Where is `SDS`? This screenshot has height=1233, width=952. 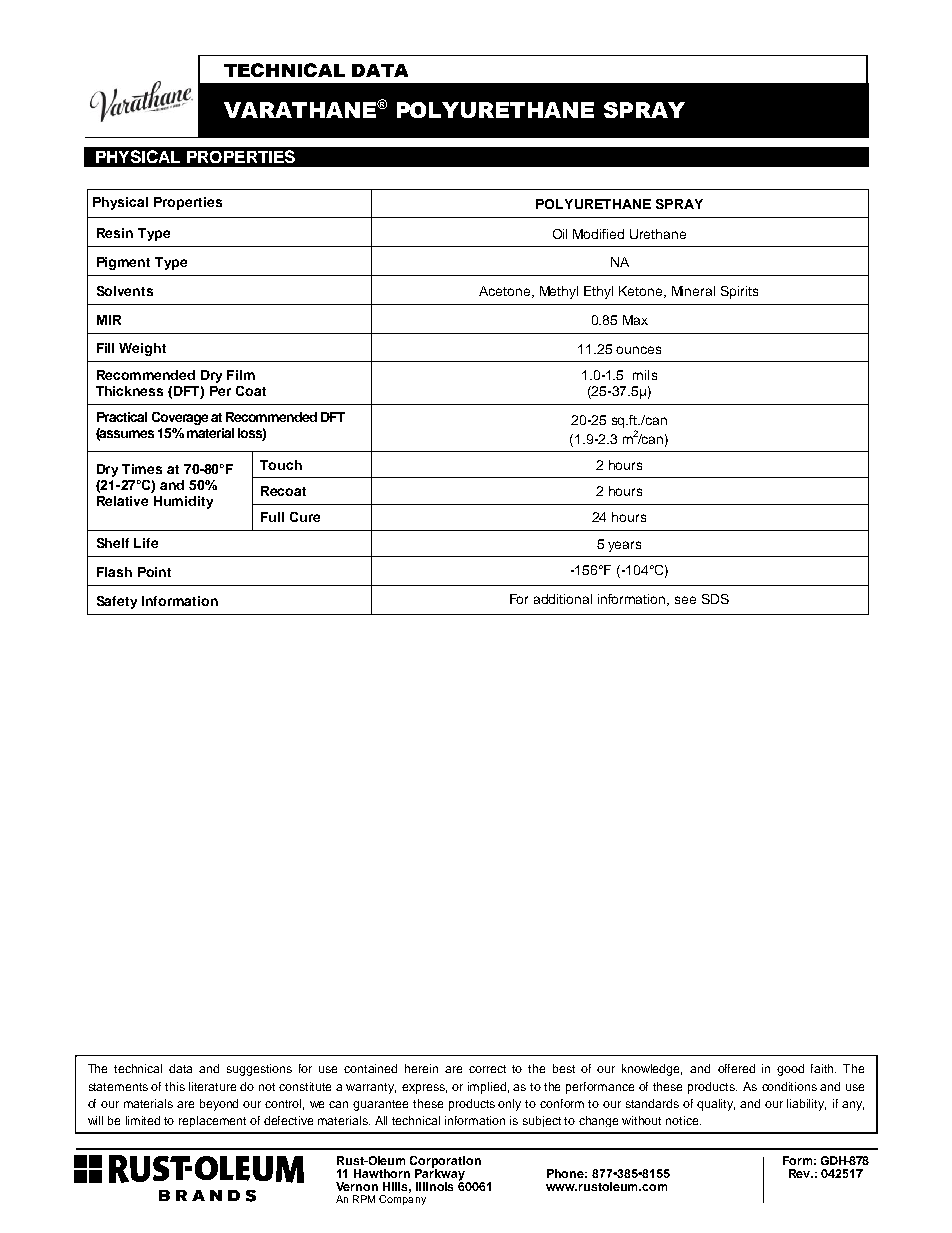 SDS is located at coordinates (715, 599).
